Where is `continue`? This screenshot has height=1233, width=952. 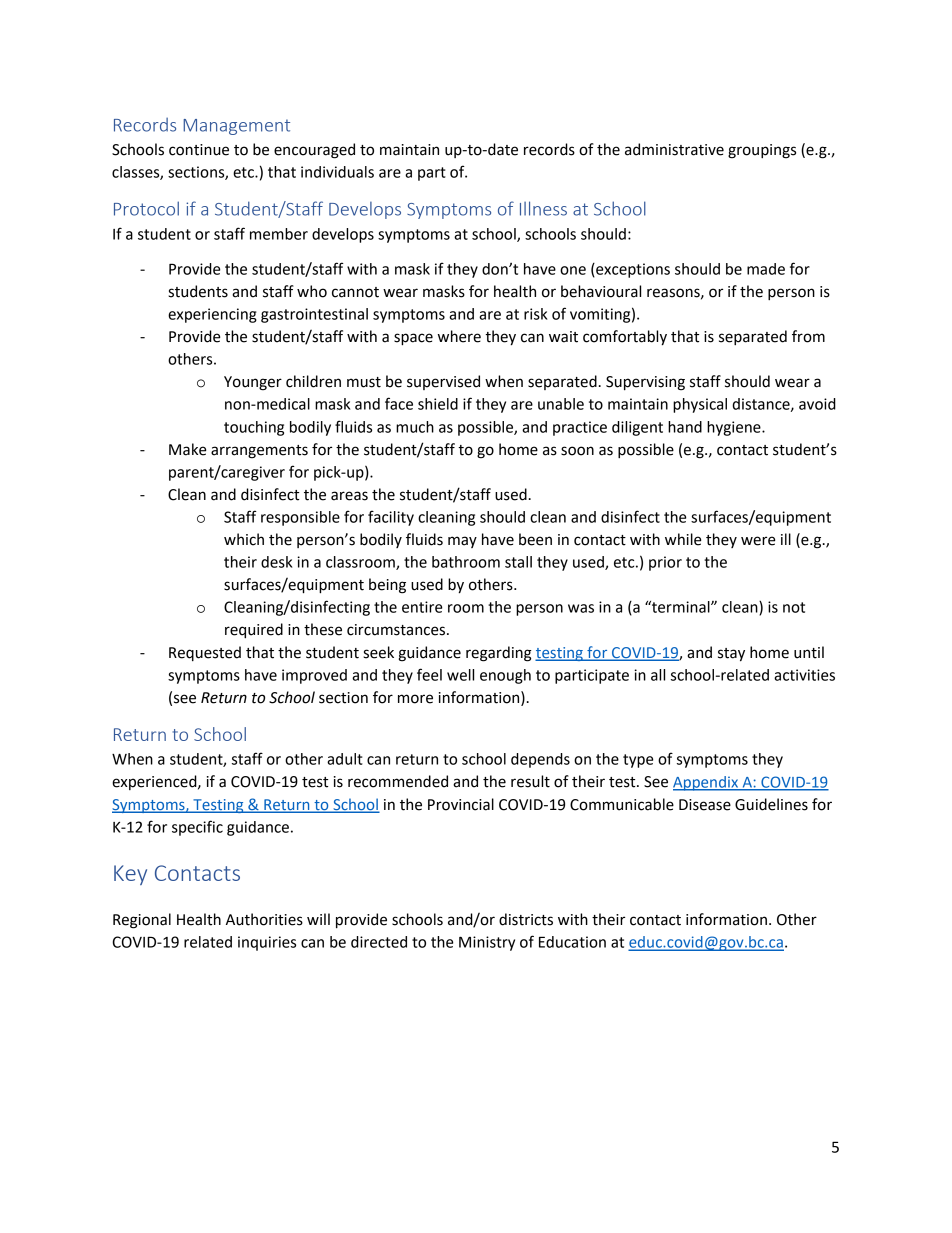 continue is located at coordinates (199, 150).
